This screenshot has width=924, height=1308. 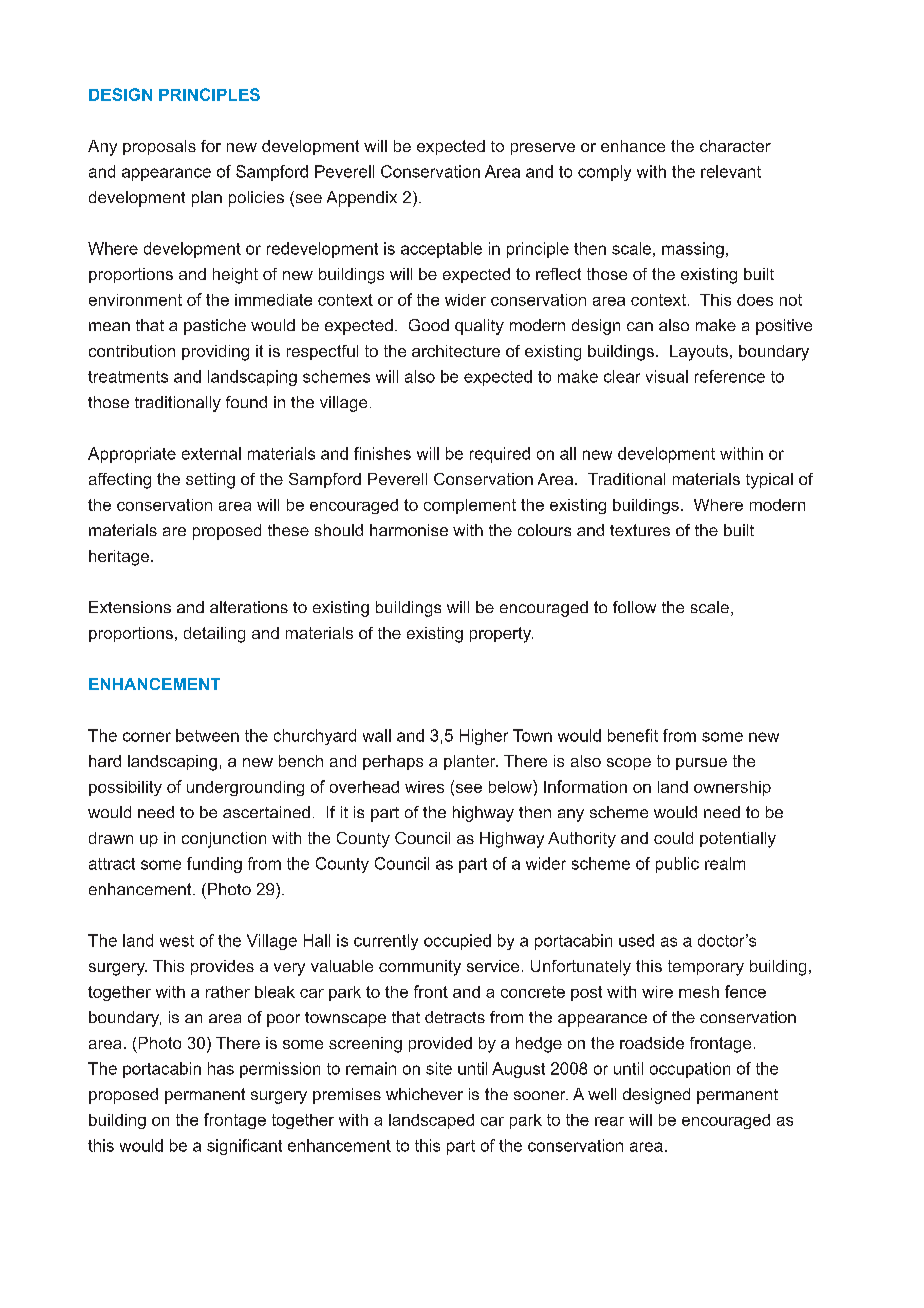 What do you see at coordinates (634, 607) in the screenshot?
I see `follow` at bounding box center [634, 607].
